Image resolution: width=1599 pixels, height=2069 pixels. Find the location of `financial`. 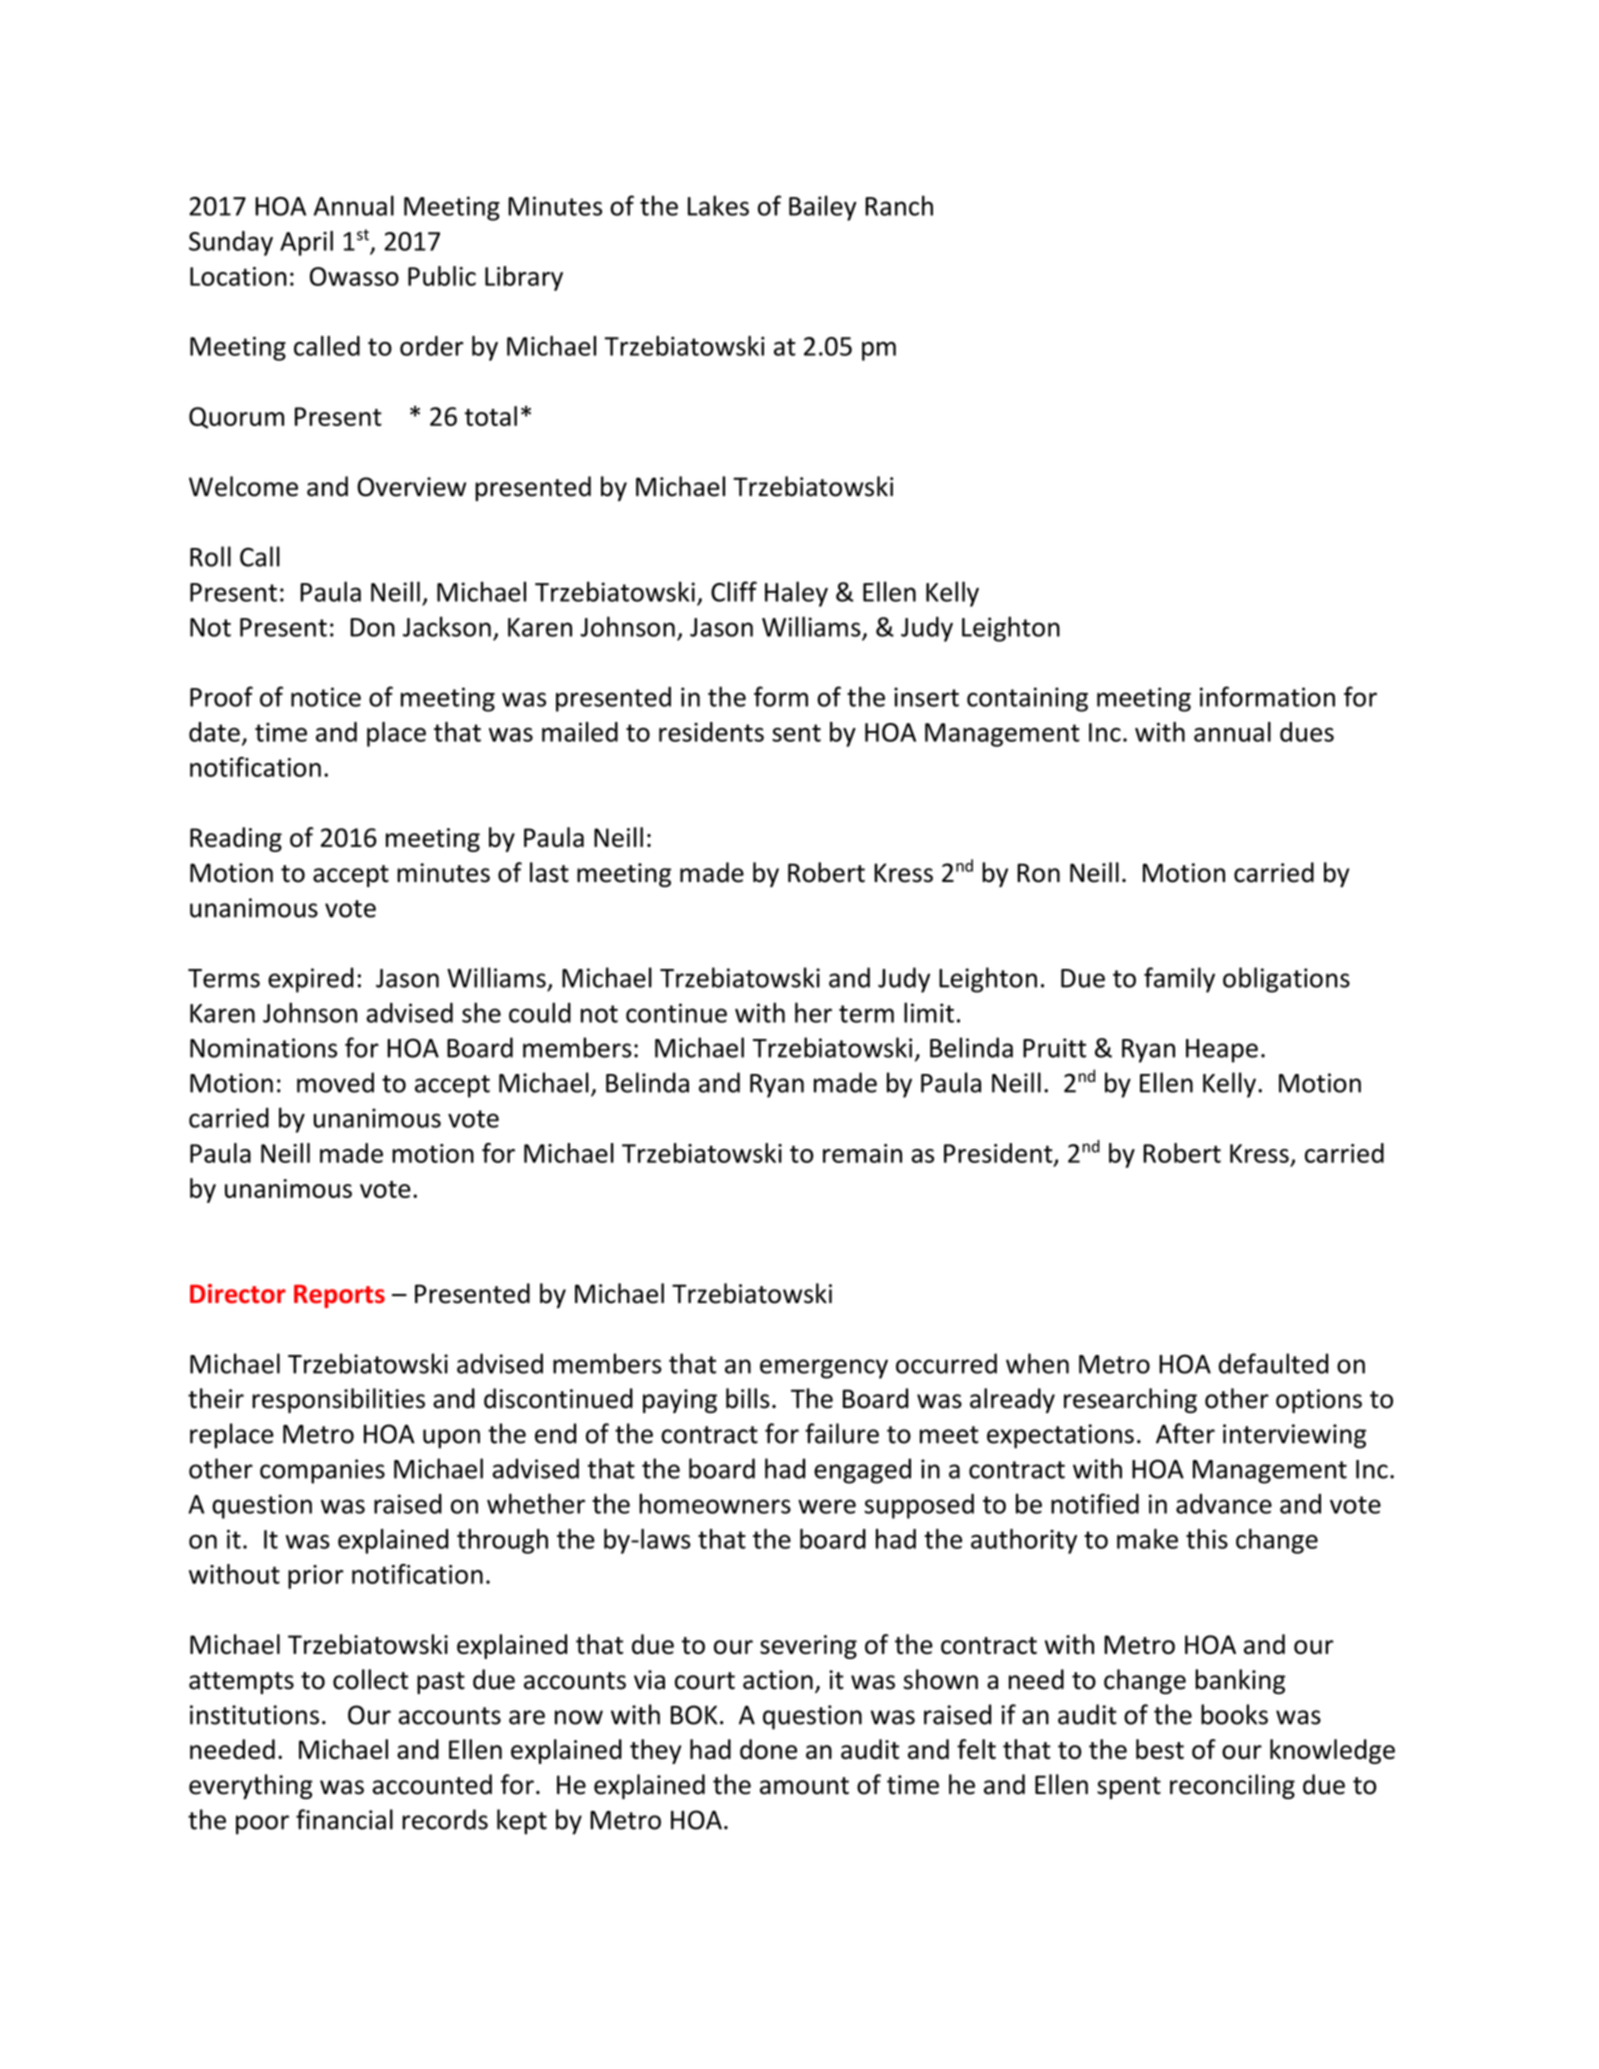

financial is located at coordinates (344, 1819).
